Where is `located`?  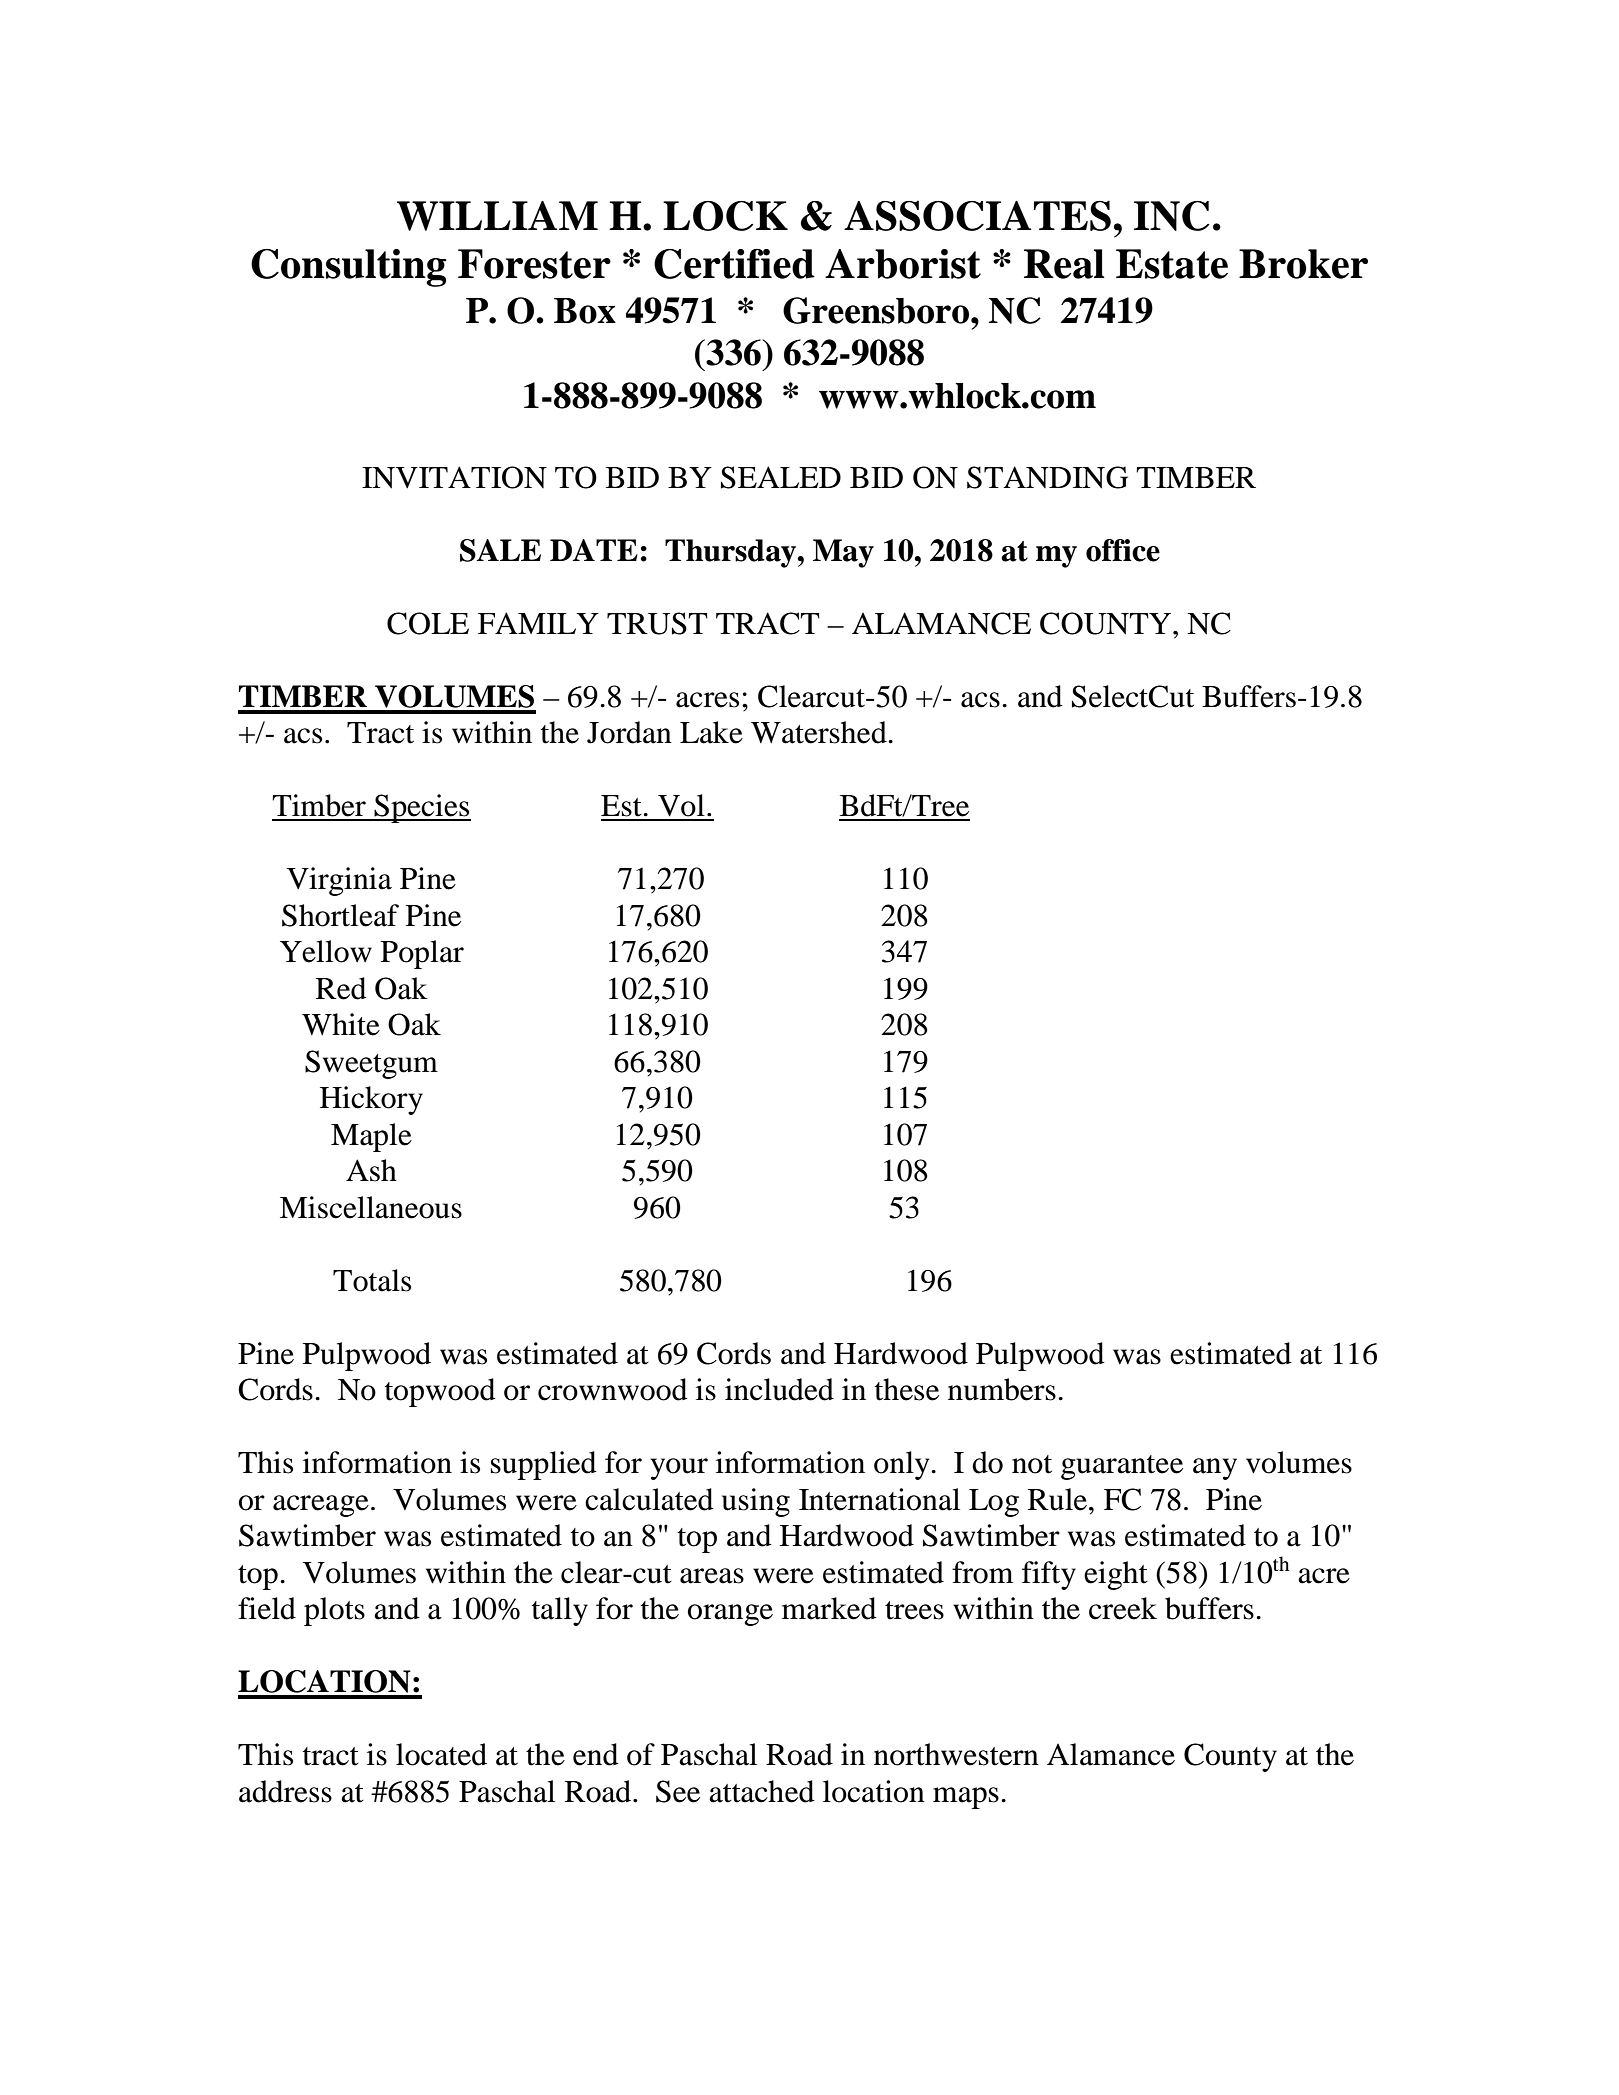
located is located at coordinates (441, 1754).
